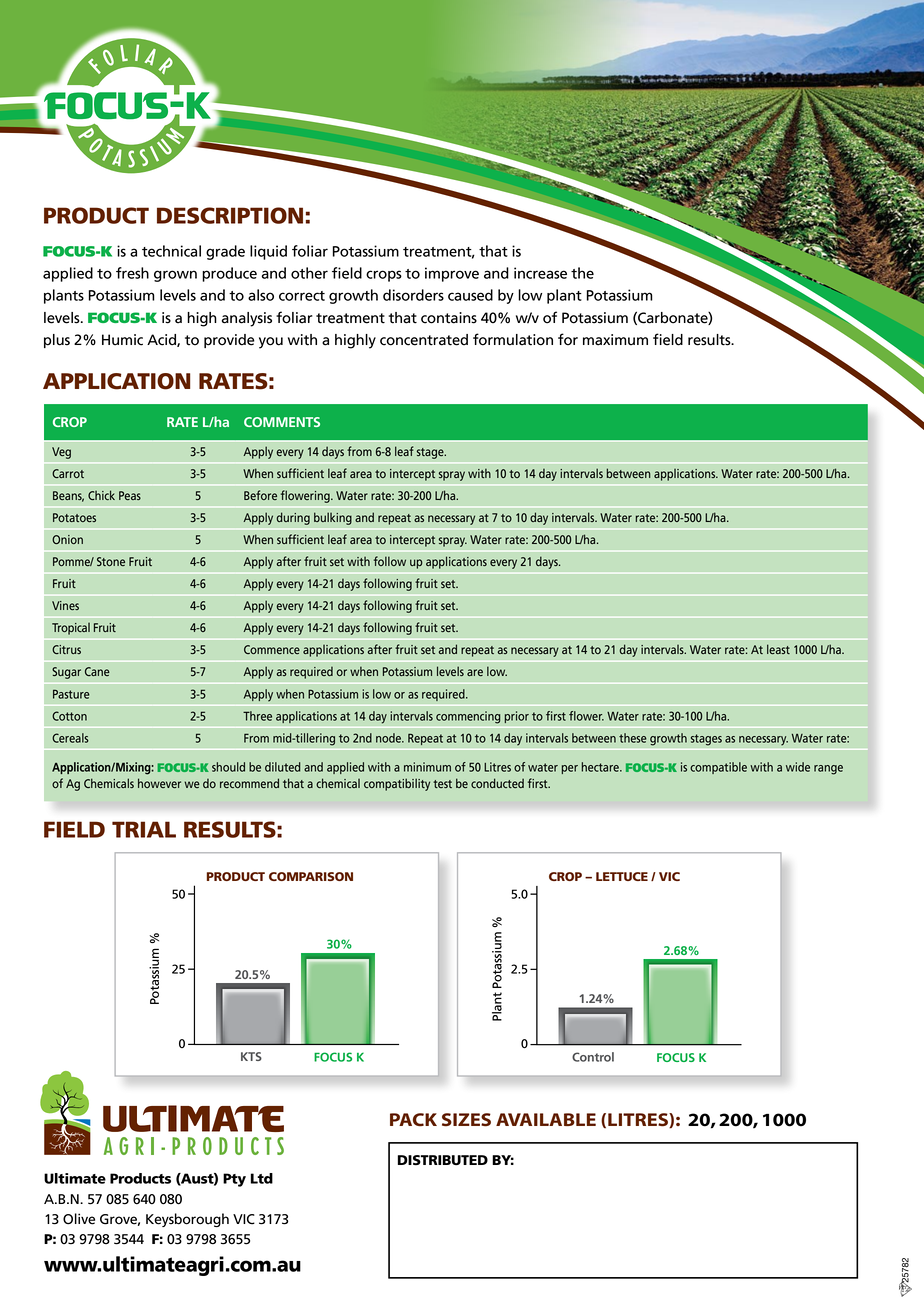 This screenshot has width=924, height=1308. I want to click on compatible, so click(718, 768).
